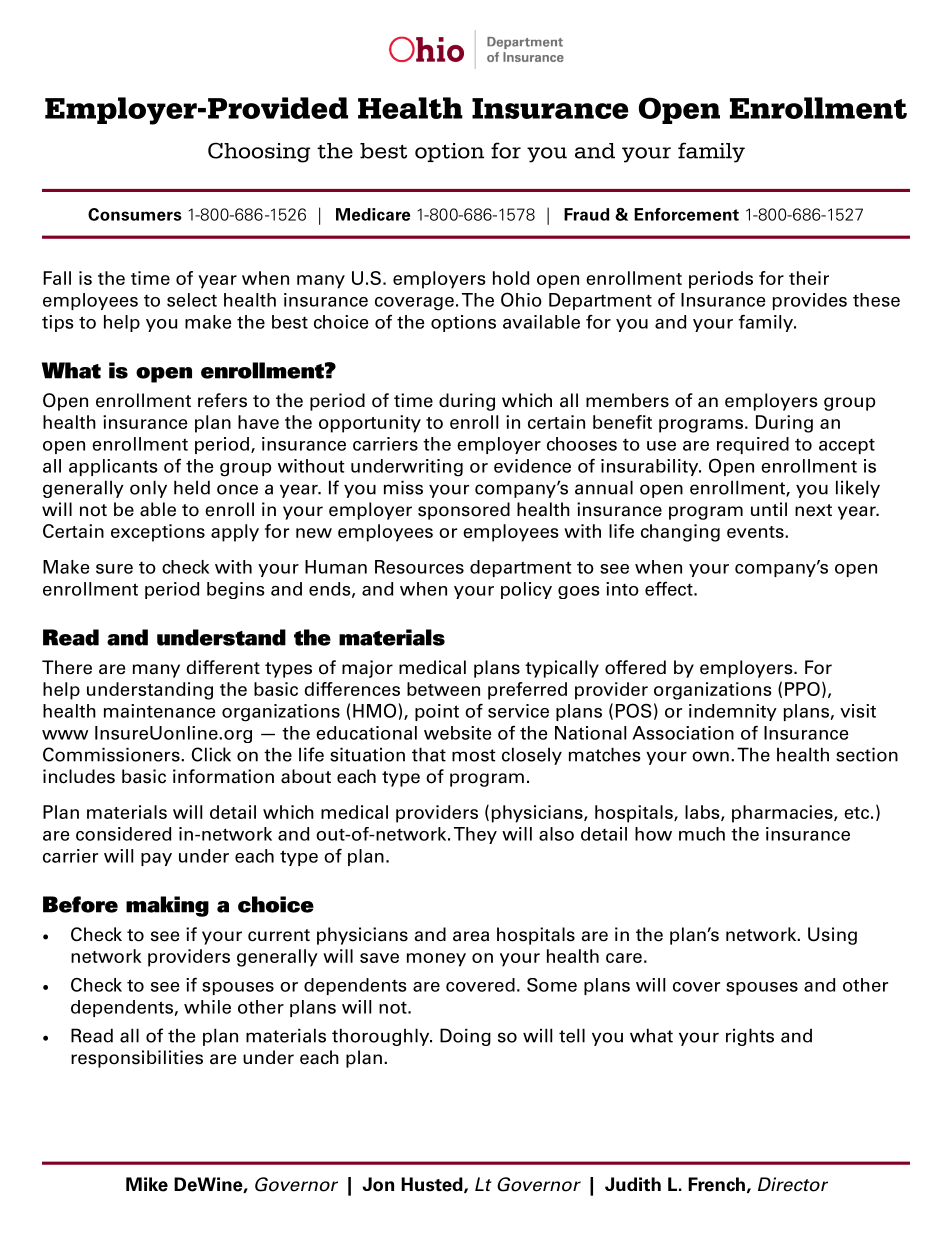 The width and height of the document is (952, 1233). What do you see at coordinates (113, 467) in the document?
I see `applicants` at bounding box center [113, 467].
